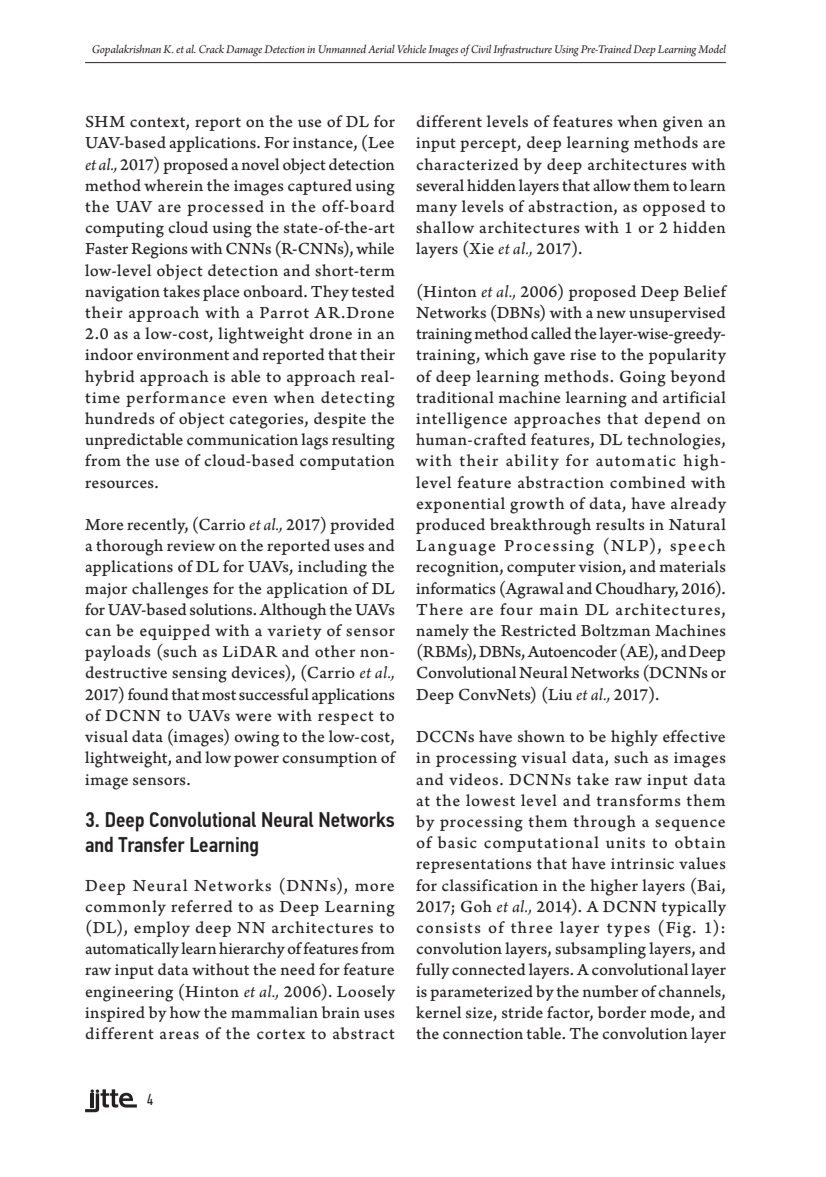 This page has height=1177, width=826. Describe the element at coordinates (638, 800) in the page. I see `transforms` at that location.
